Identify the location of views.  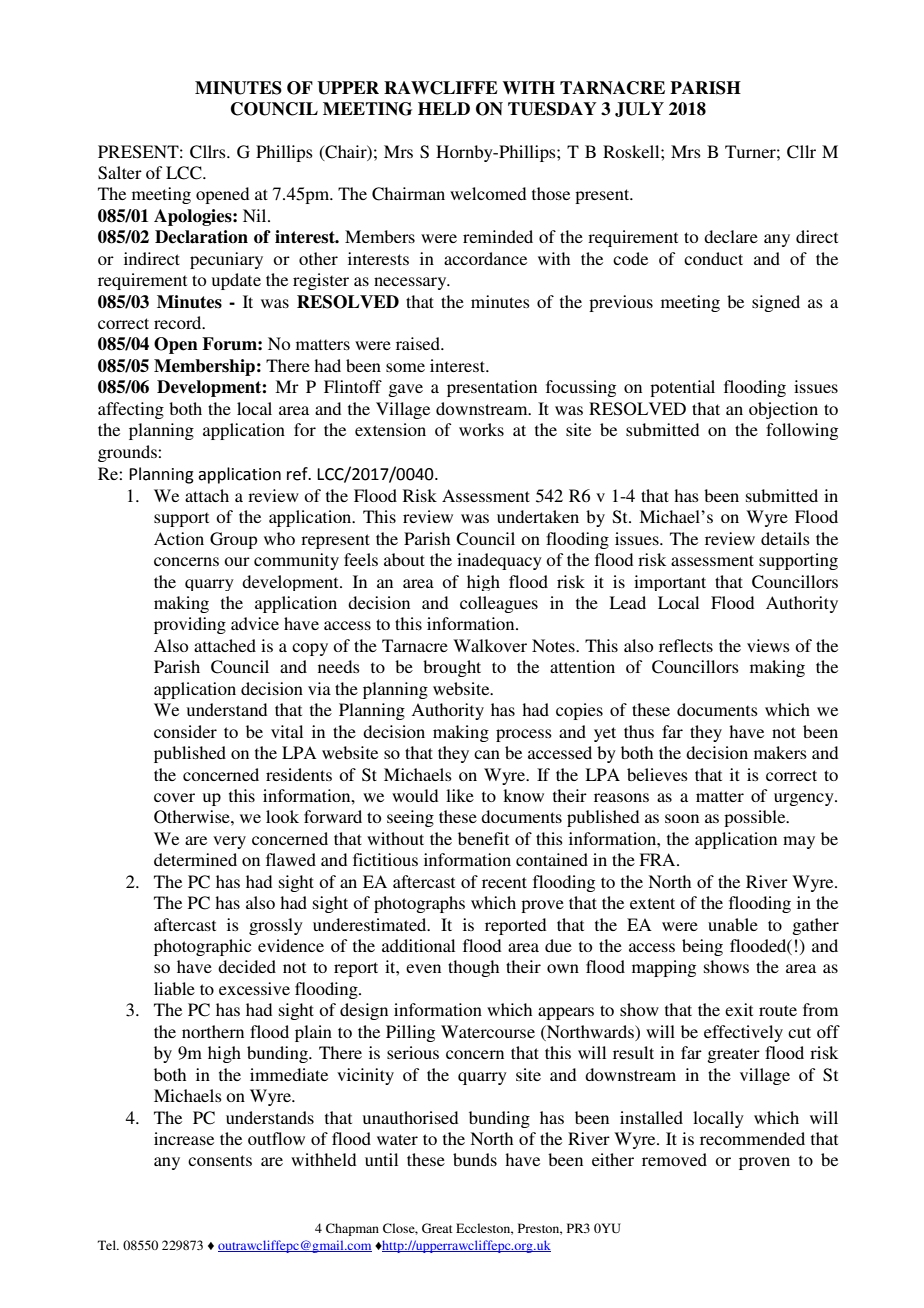
(768, 645).
